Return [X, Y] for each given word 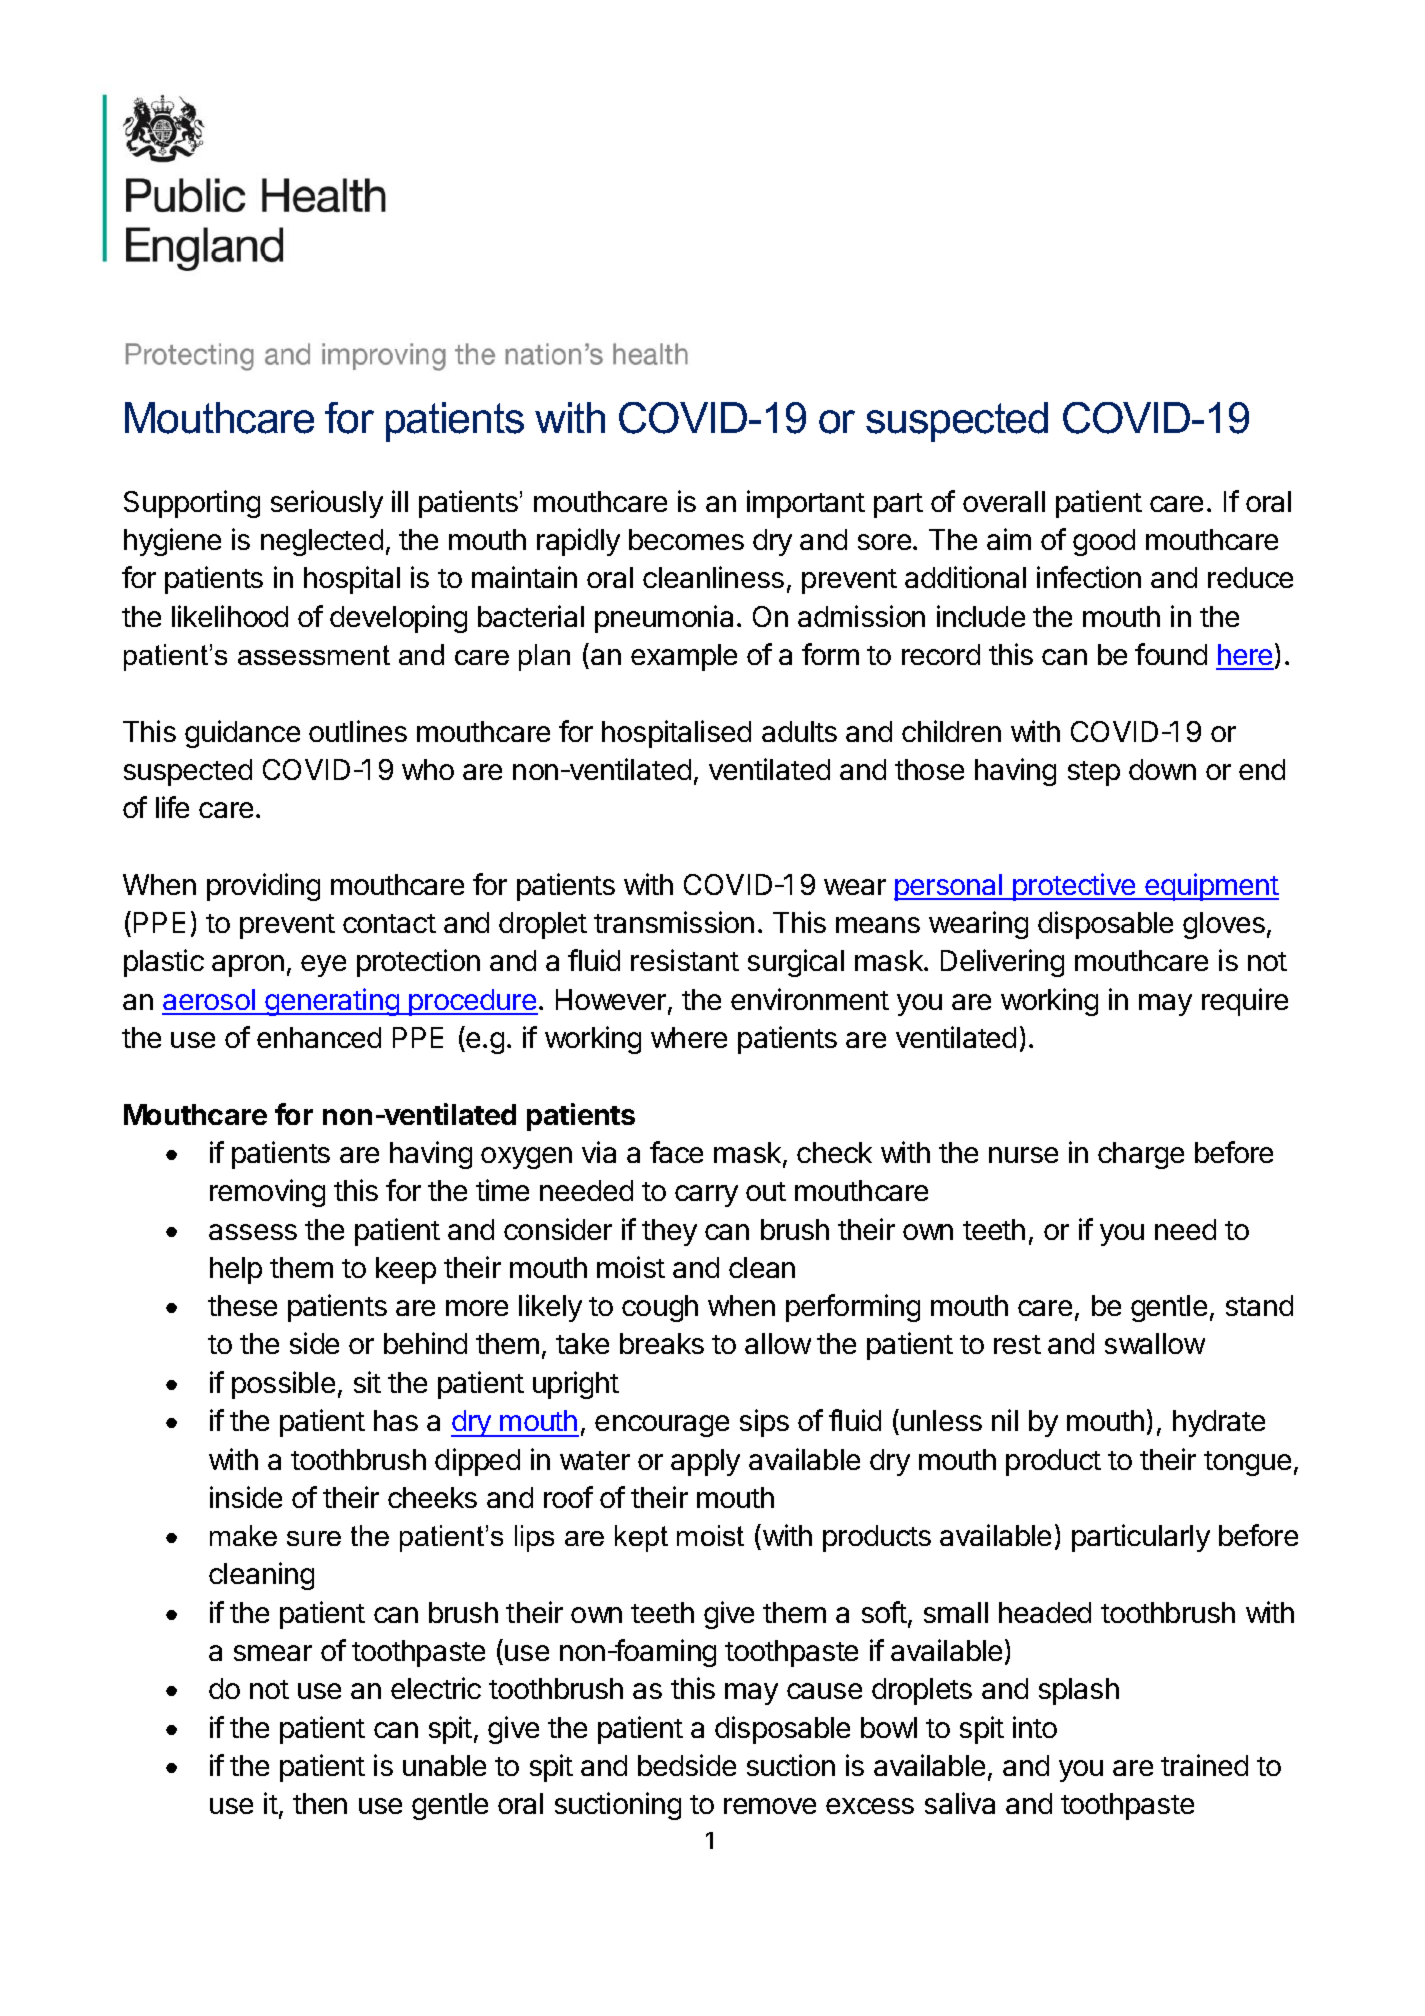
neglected [322, 542]
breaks [662, 1343]
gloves [1224, 925]
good [1104, 542]
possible [283, 1385]
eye [323, 966]
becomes [686, 539]
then [320, 1803]
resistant [685, 960]
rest [1017, 1344]
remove [770, 1806]
